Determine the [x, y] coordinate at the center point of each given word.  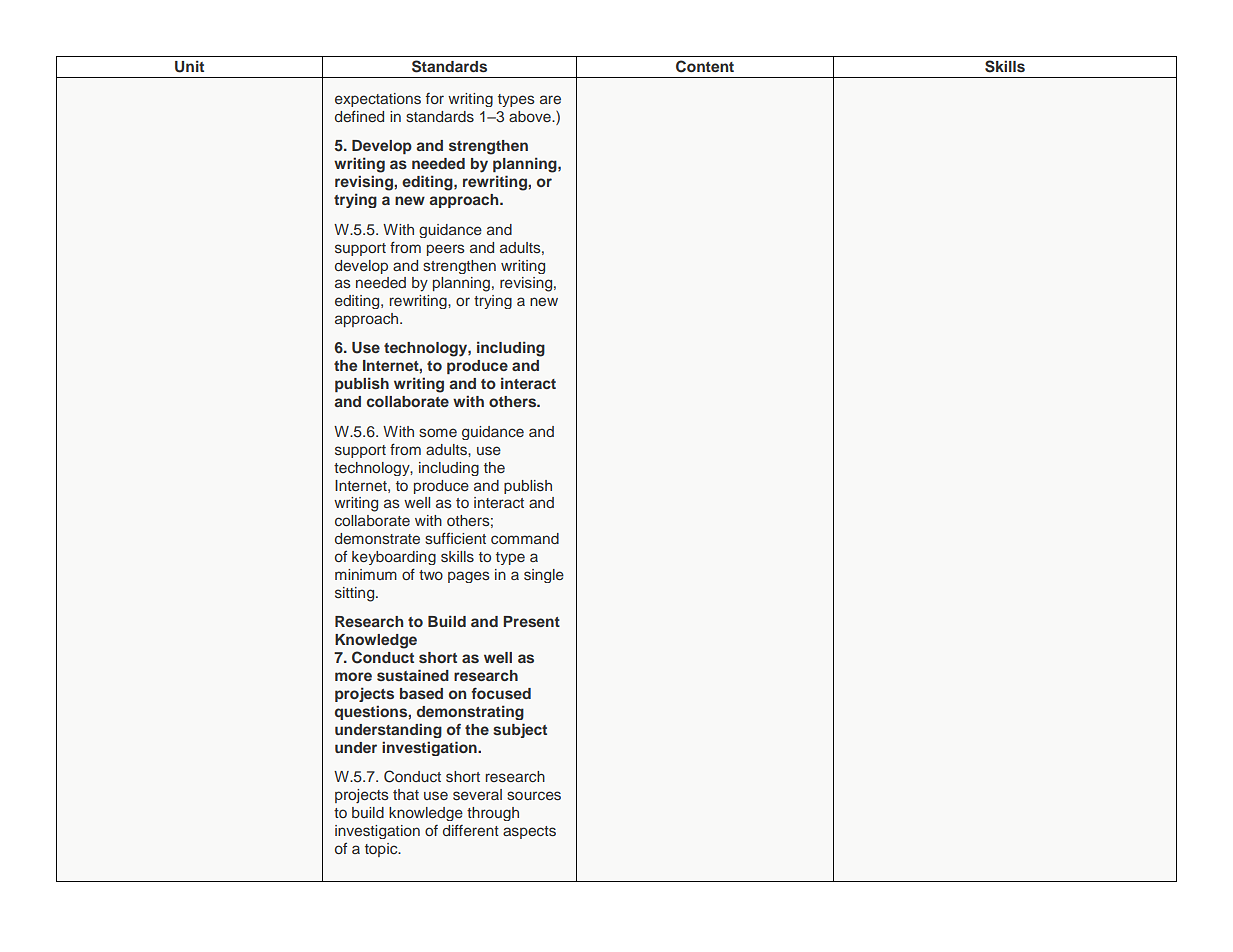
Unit [189, 66]
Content [705, 66]
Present [531, 621]
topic [382, 850]
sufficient [455, 538]
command [525, 538]
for [435, 98]
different [471, 830]
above [531, 116]
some [438, 432]
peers [446, 250]
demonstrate [377, 538]
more [353, 676]
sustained [413, 675]
